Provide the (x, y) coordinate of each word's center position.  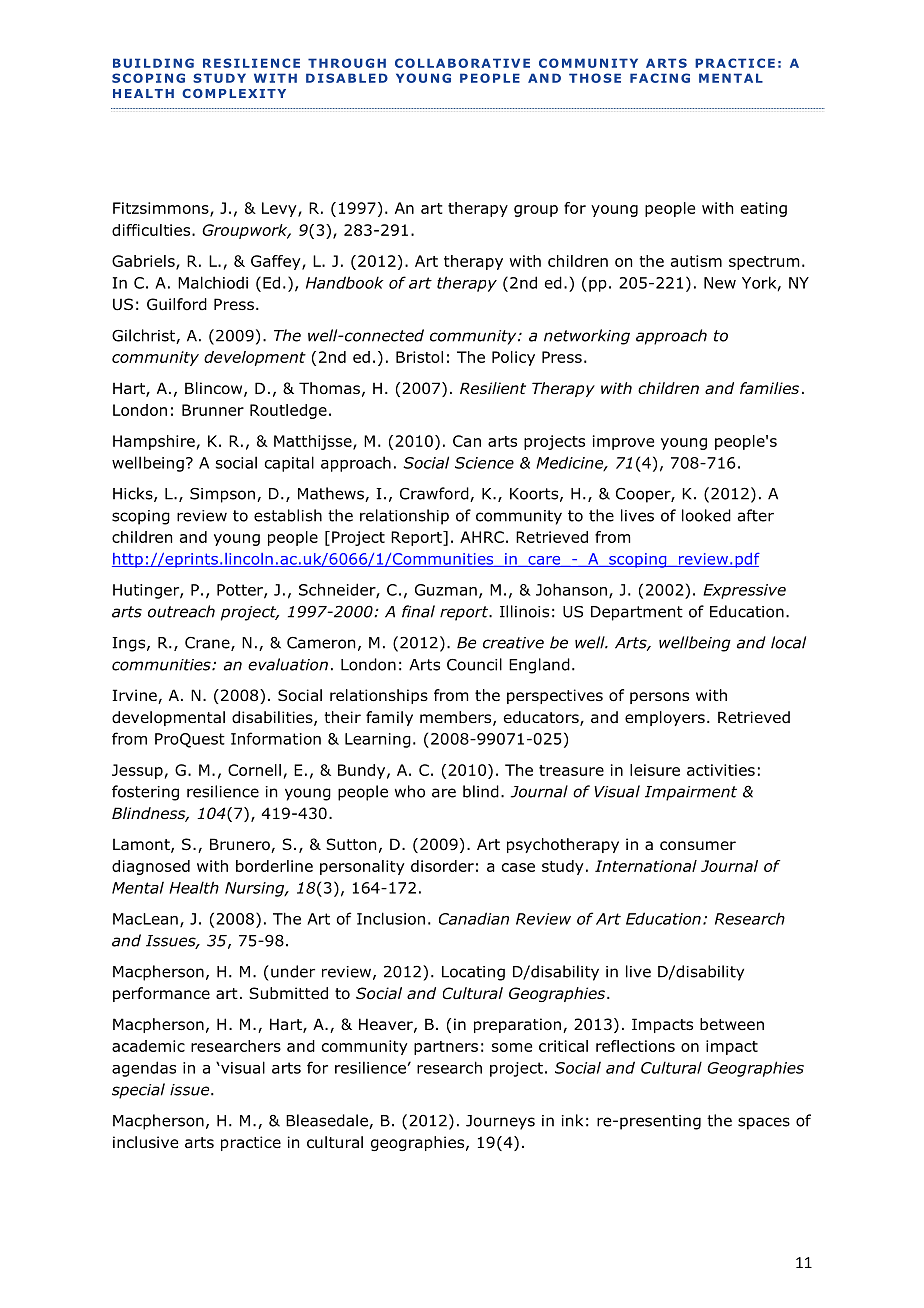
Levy (280, 209)
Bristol (419, 357)
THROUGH (347, 63)
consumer (698, 846)
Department (637, 613)
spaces (764, 1123)
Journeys (500, 1122)
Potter (241, 591)
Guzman (446, 590)
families (769, 388)
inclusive (145, 1142)
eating (764, 209)
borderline (274, 866)
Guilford (177, 304)
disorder (442, 866)
